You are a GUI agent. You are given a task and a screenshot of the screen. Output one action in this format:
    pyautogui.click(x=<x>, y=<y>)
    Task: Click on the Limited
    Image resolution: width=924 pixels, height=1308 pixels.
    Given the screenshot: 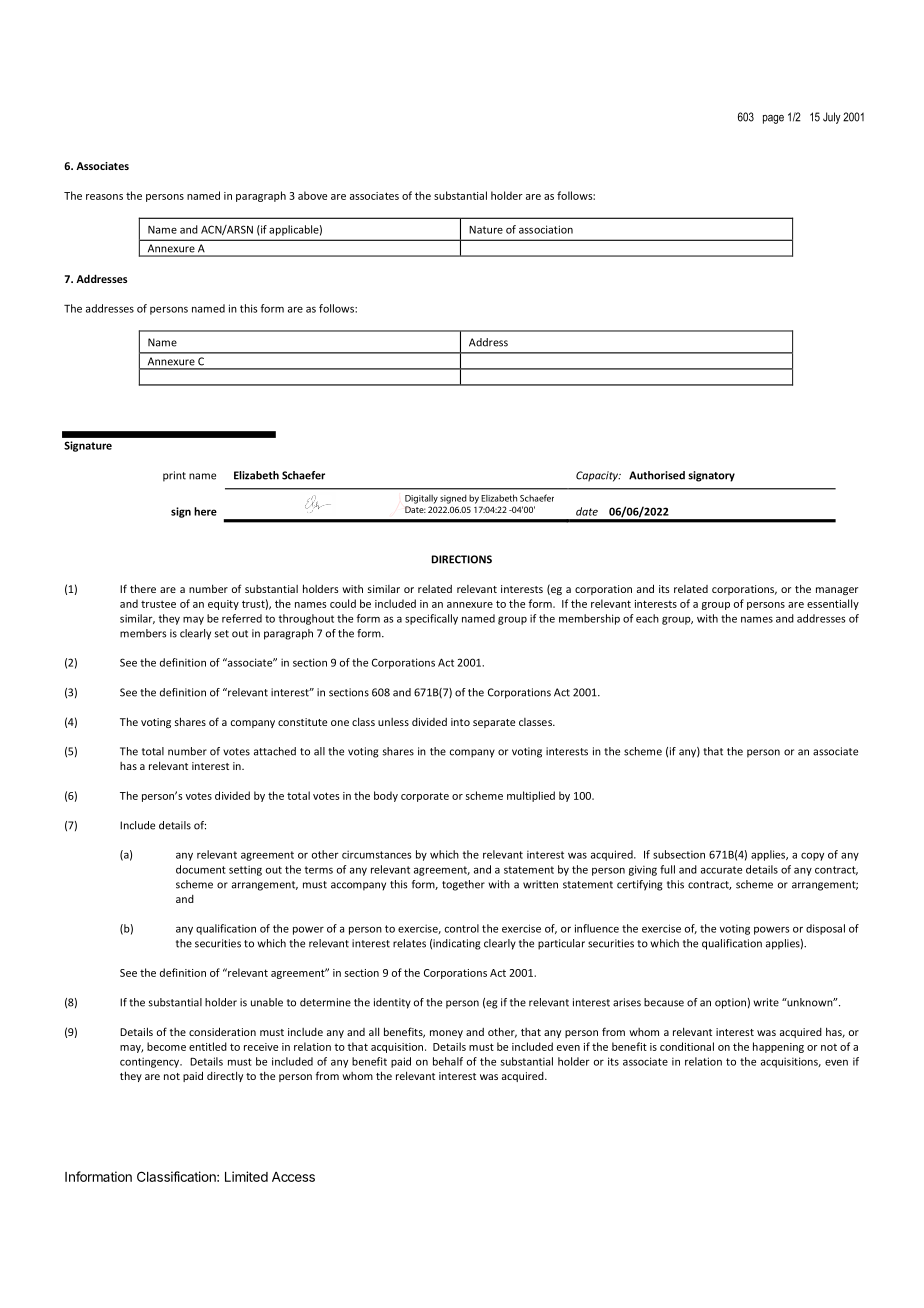 What is the action you would take?
    pyautogui.click(x=246, y=1176)
